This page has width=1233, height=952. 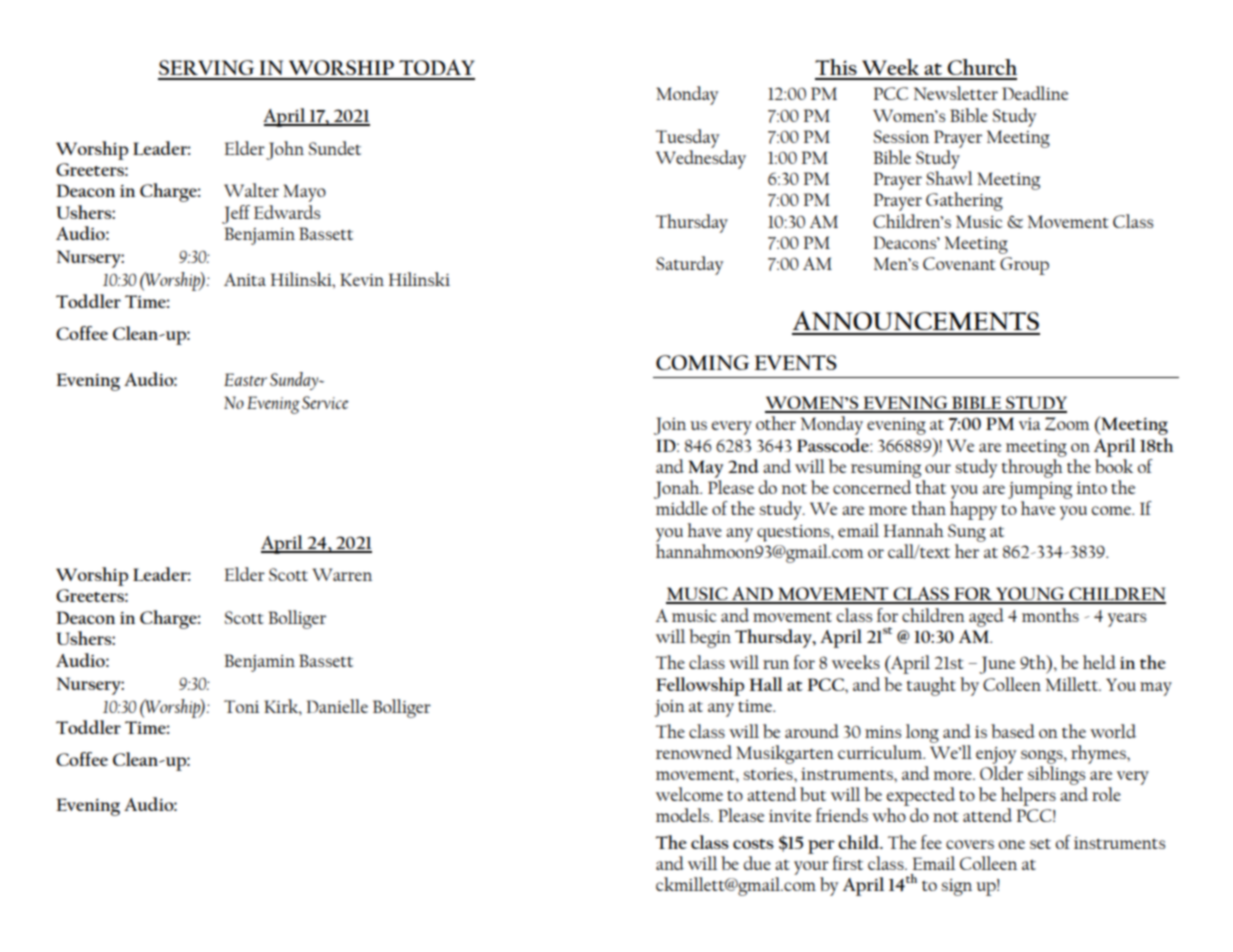 I want to click on Danielle, so click(x=337, y=706).
